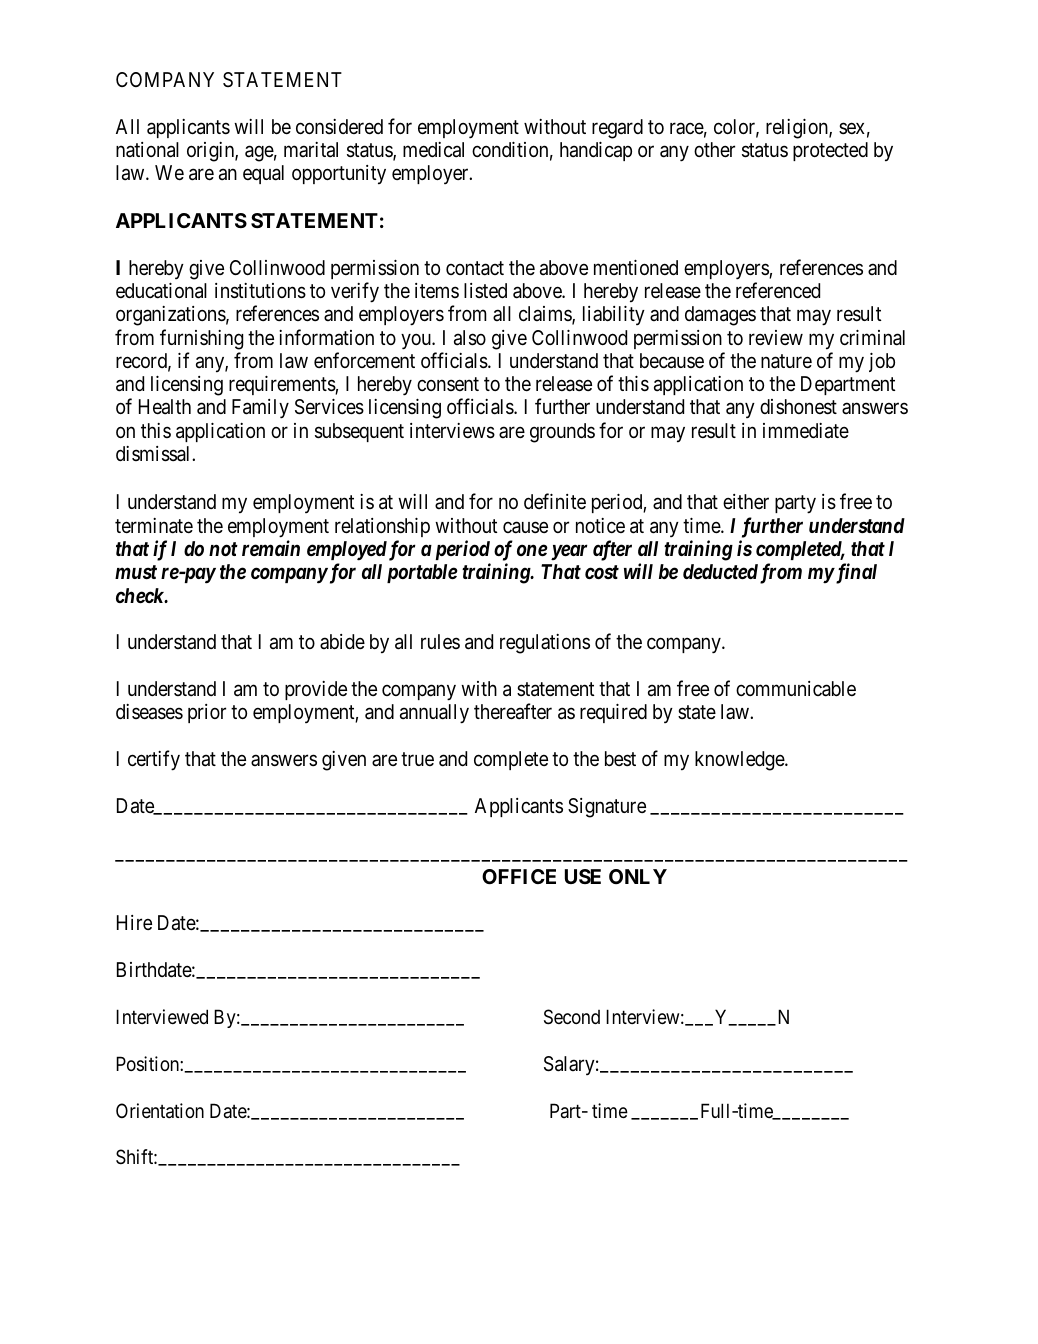 This image has height=1344, width=1038. What do you see at coordinates (448, 384) in the image?
I see `consent` at bounding box center [448, 384].
